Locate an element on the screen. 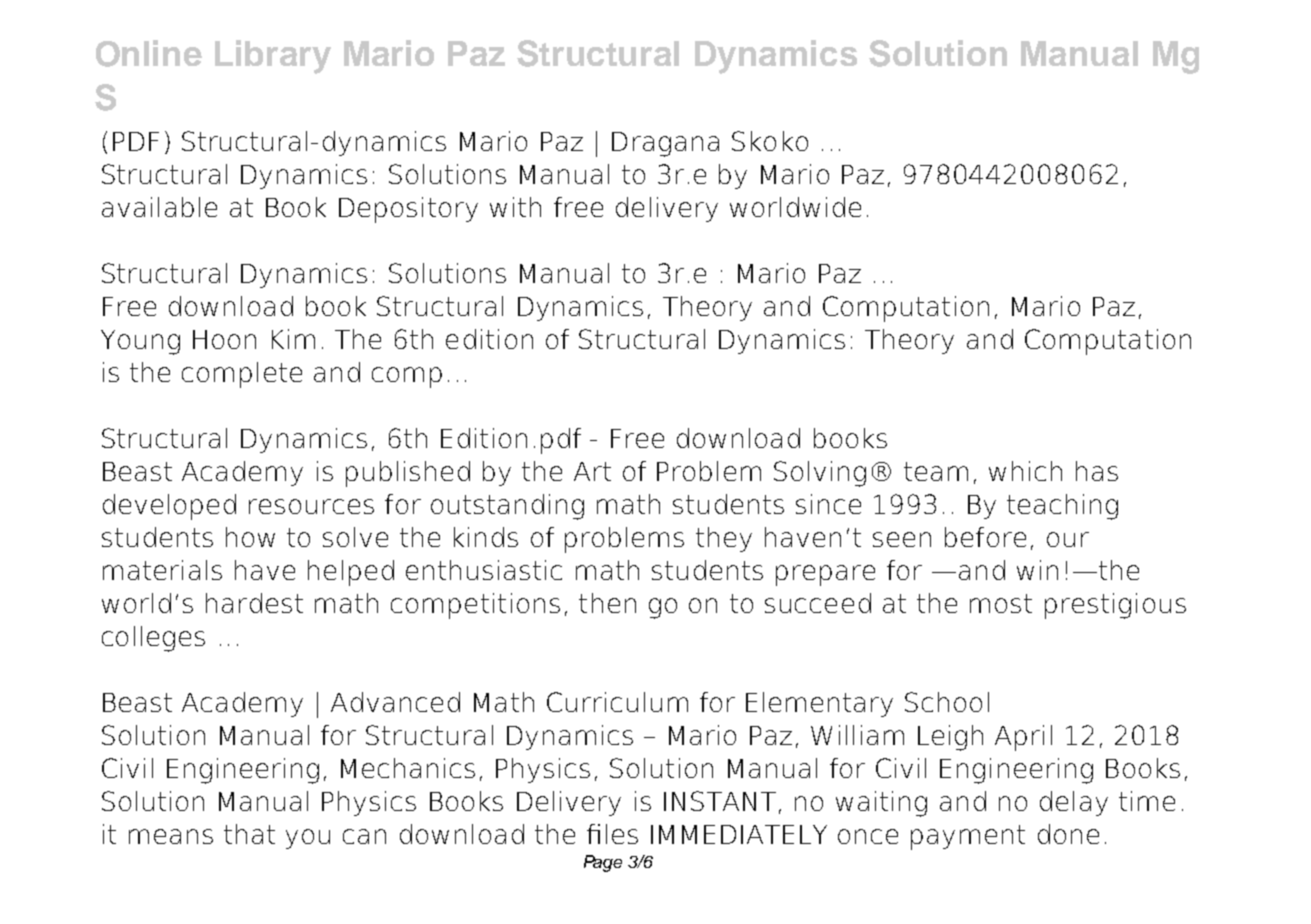 Image resolution: width=1311 pixels, height=924 pixels. then is located at coordinates (607, 603).
